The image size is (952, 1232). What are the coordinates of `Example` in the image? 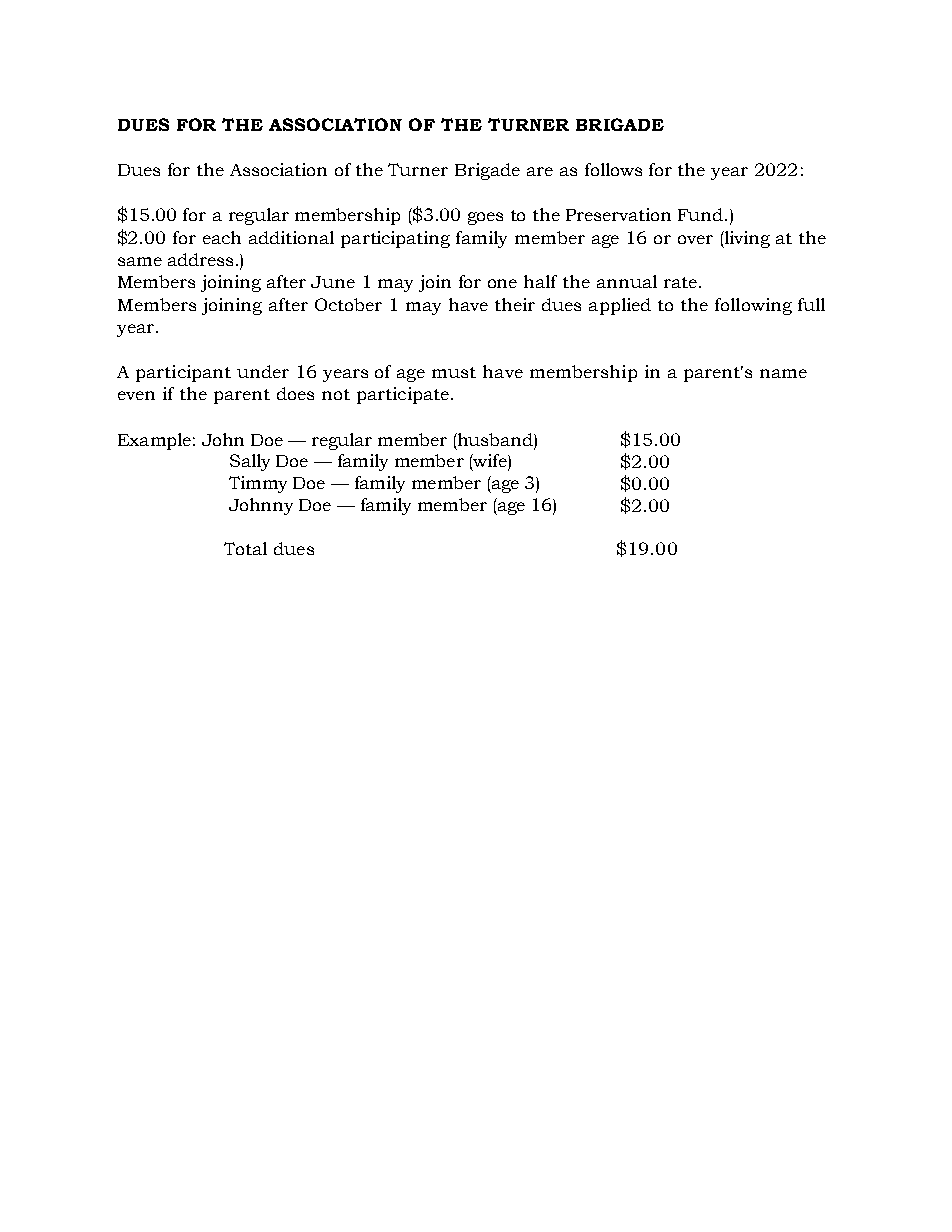 It's located at (154, 441).
